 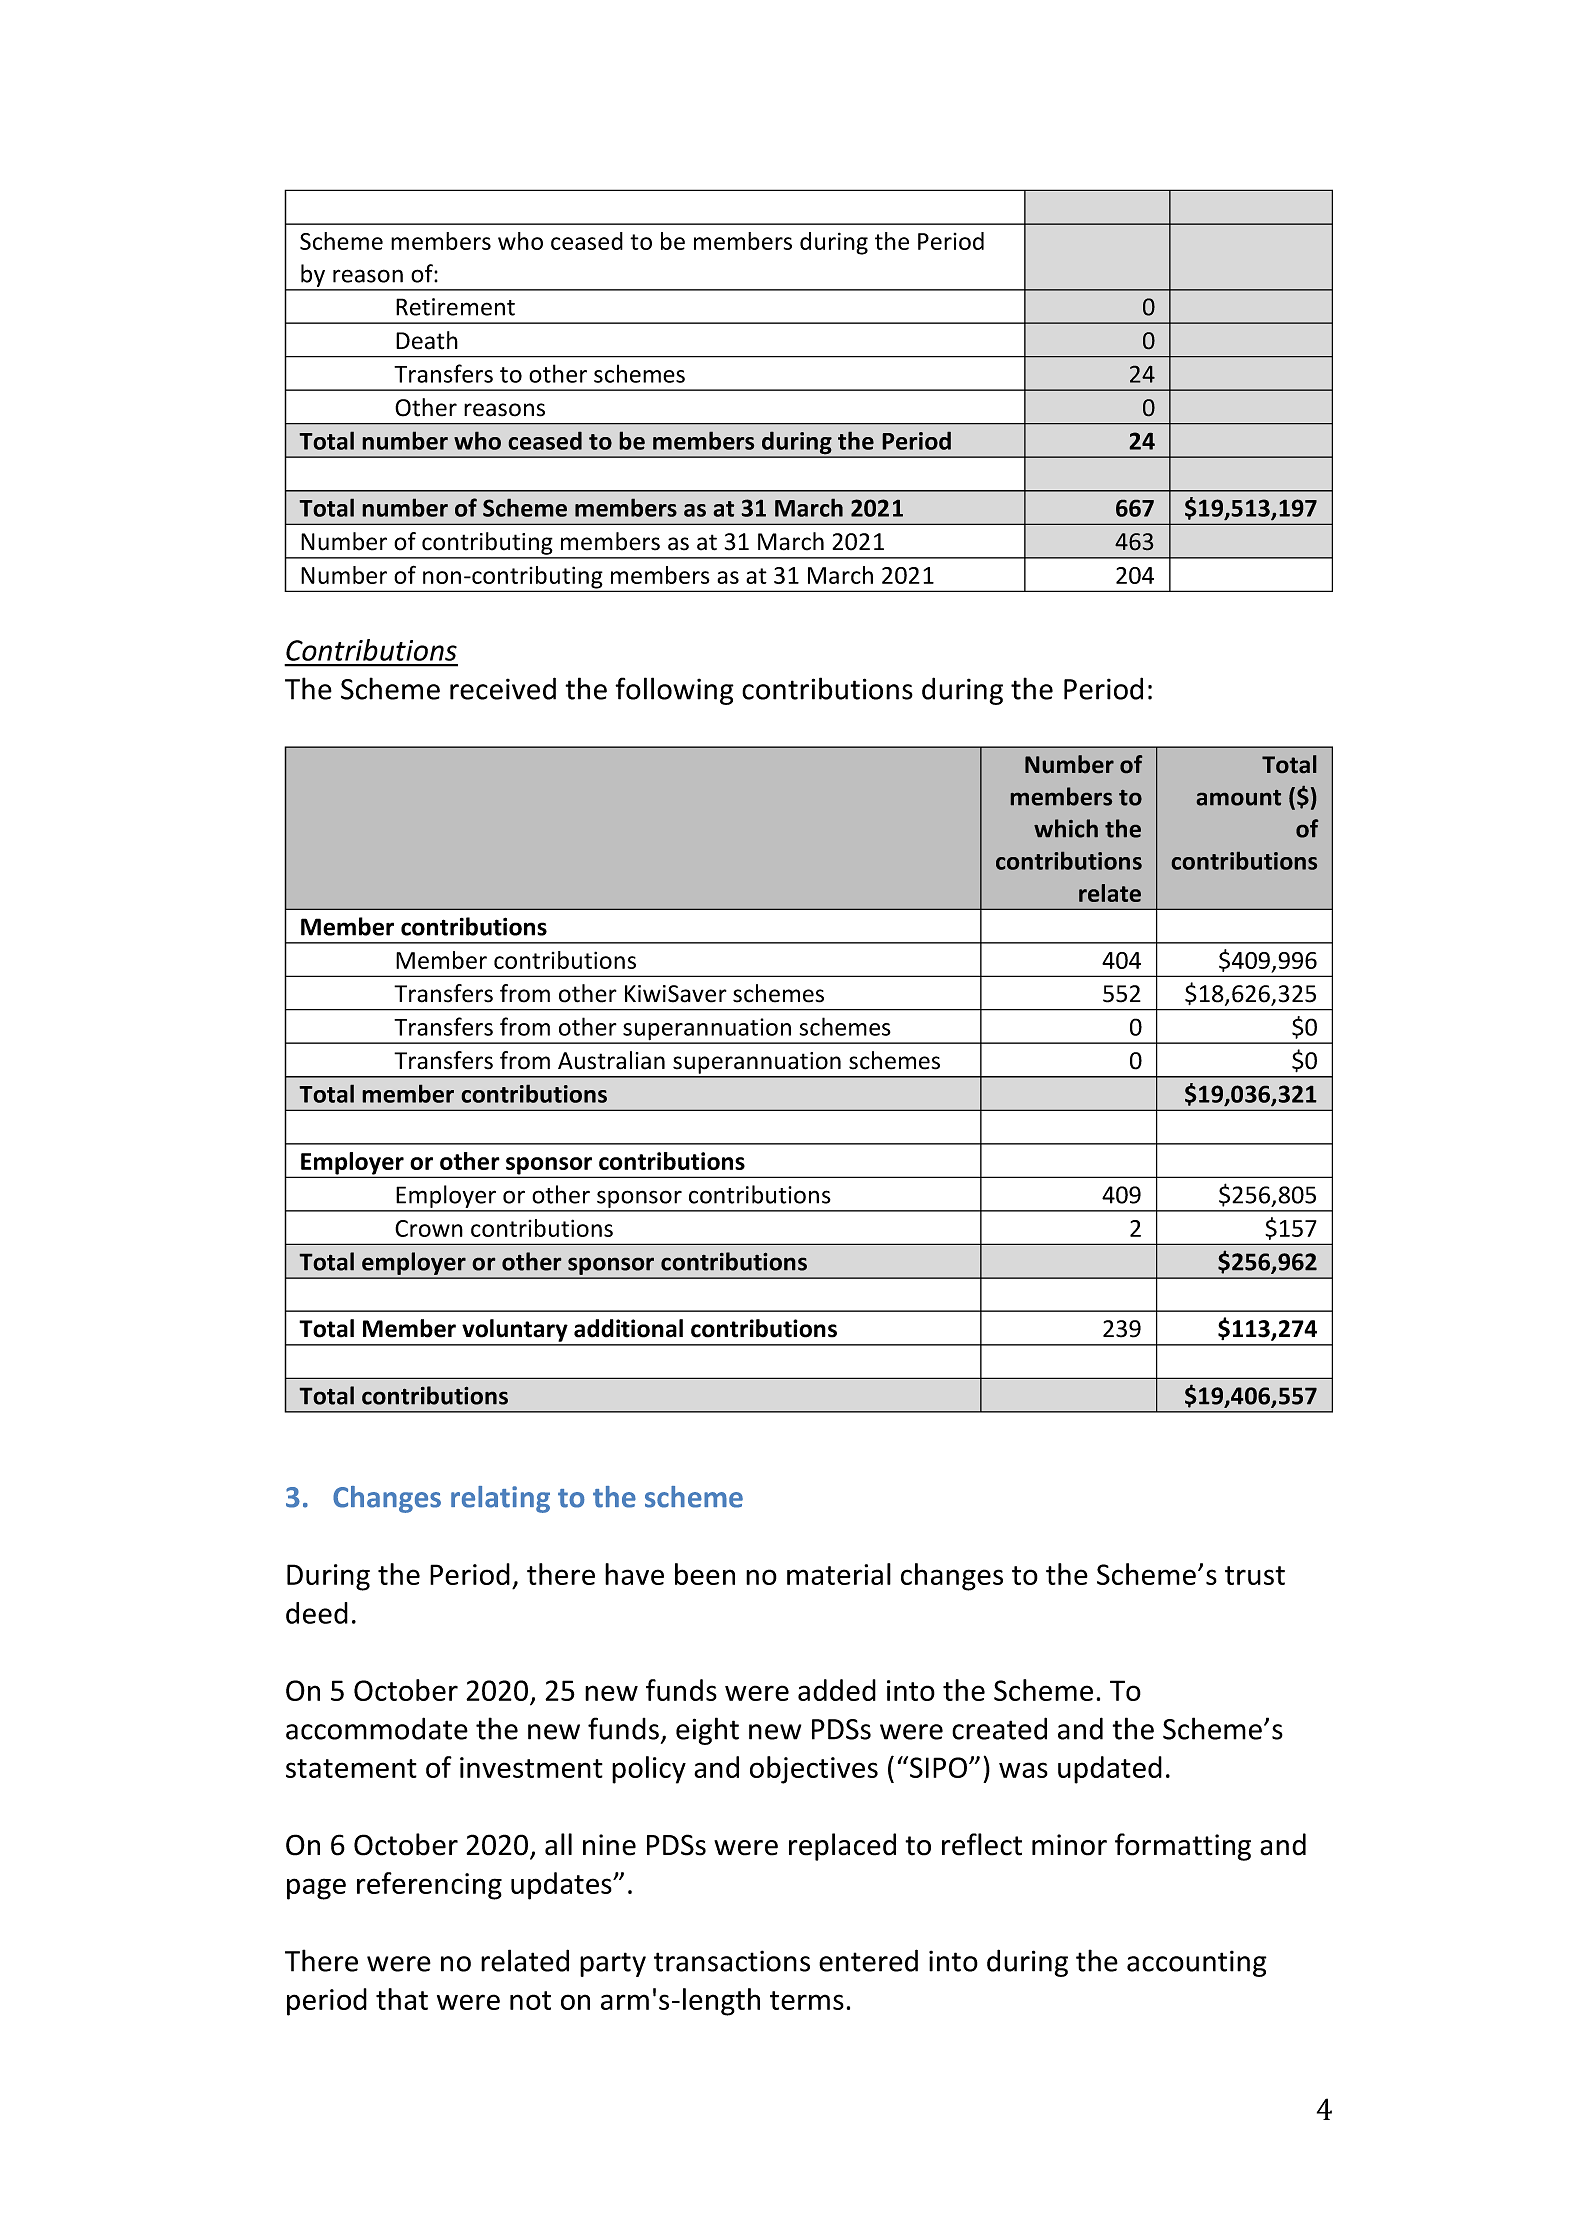 I want to click on relating, so click(x=500, y=1499).
